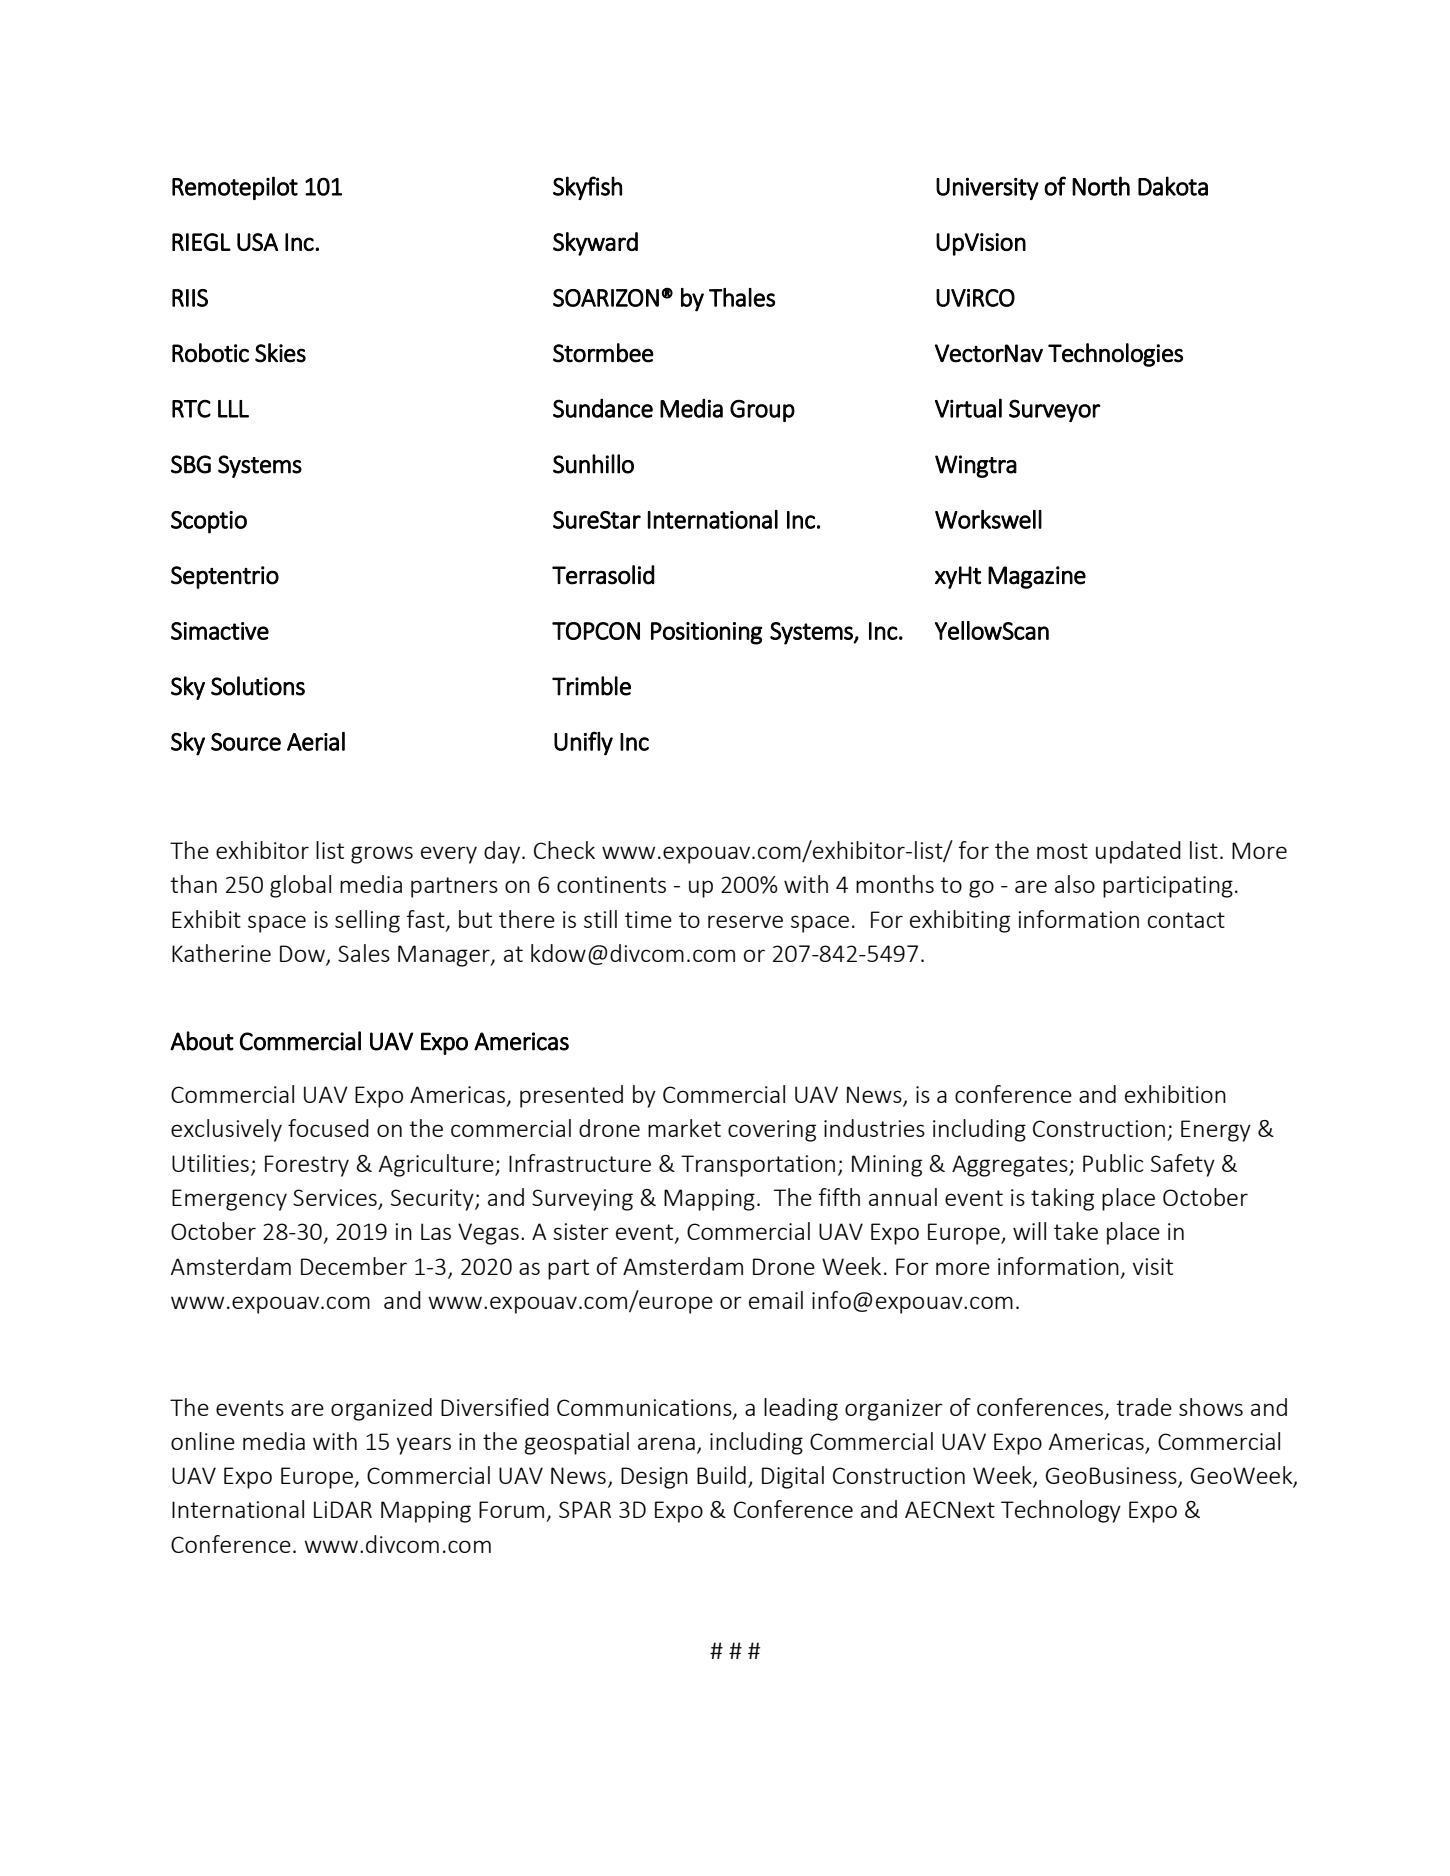  What do you see at coordinates (721, 1475) in the screenshot?
I see `Build` at bounding box center [721, 1475].
